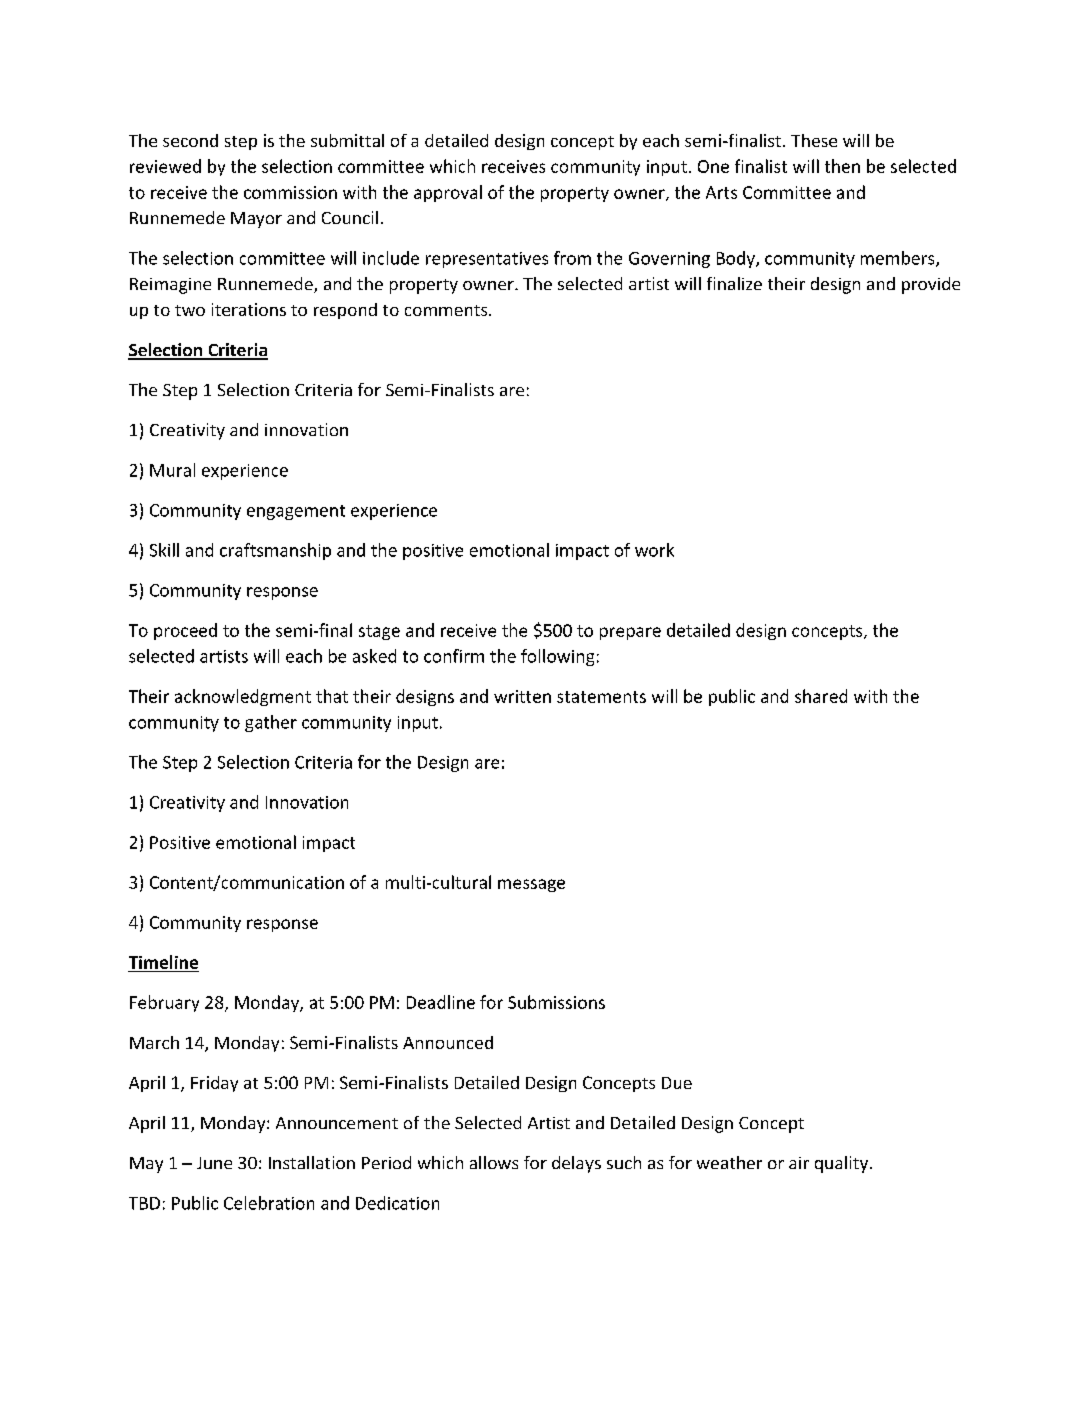 This page has height=1411, width=1091. What do you see at coordinates (448, 193) in the page?
I see `approval` at bounding box center [448, 193].
